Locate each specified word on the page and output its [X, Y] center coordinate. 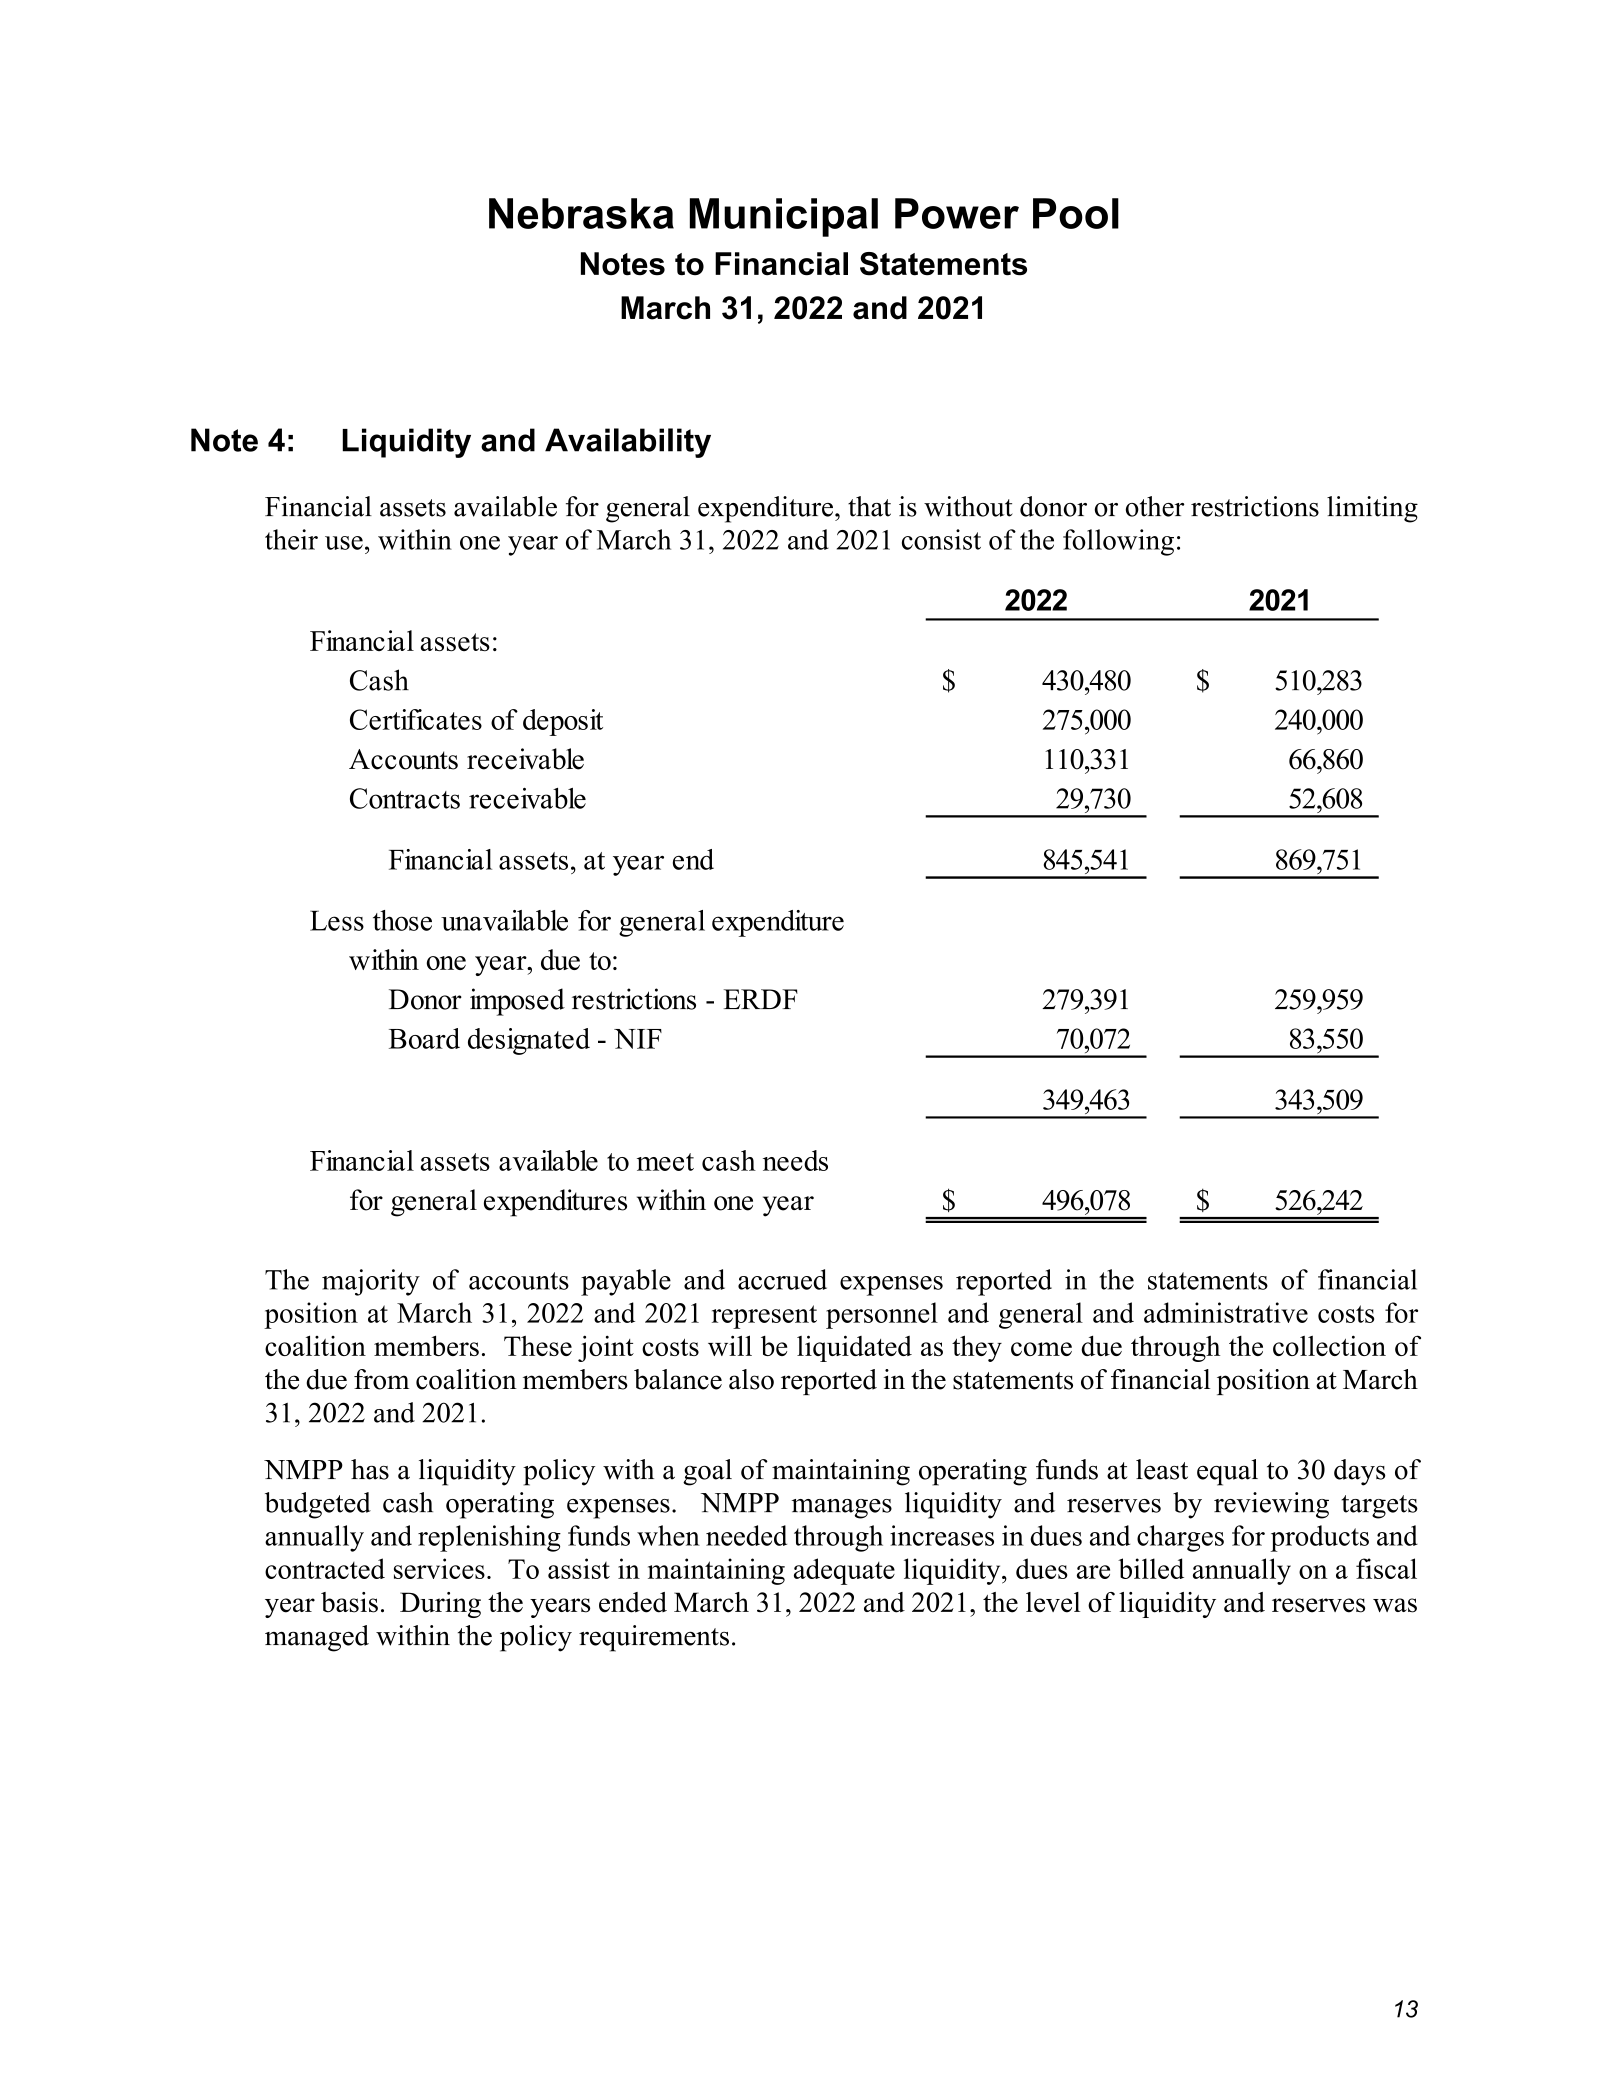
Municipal [784, 217]
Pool [1076, 213]
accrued [782, 1279]
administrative [1226, 1312]
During [440, 1605]
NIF [638, 1039]
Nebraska [581, 213]
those [402, 920]
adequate [844, 1571]
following [1118, 542]
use [344, 543]
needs [795, 1160]
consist [941, 539]
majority [371, 1282]
